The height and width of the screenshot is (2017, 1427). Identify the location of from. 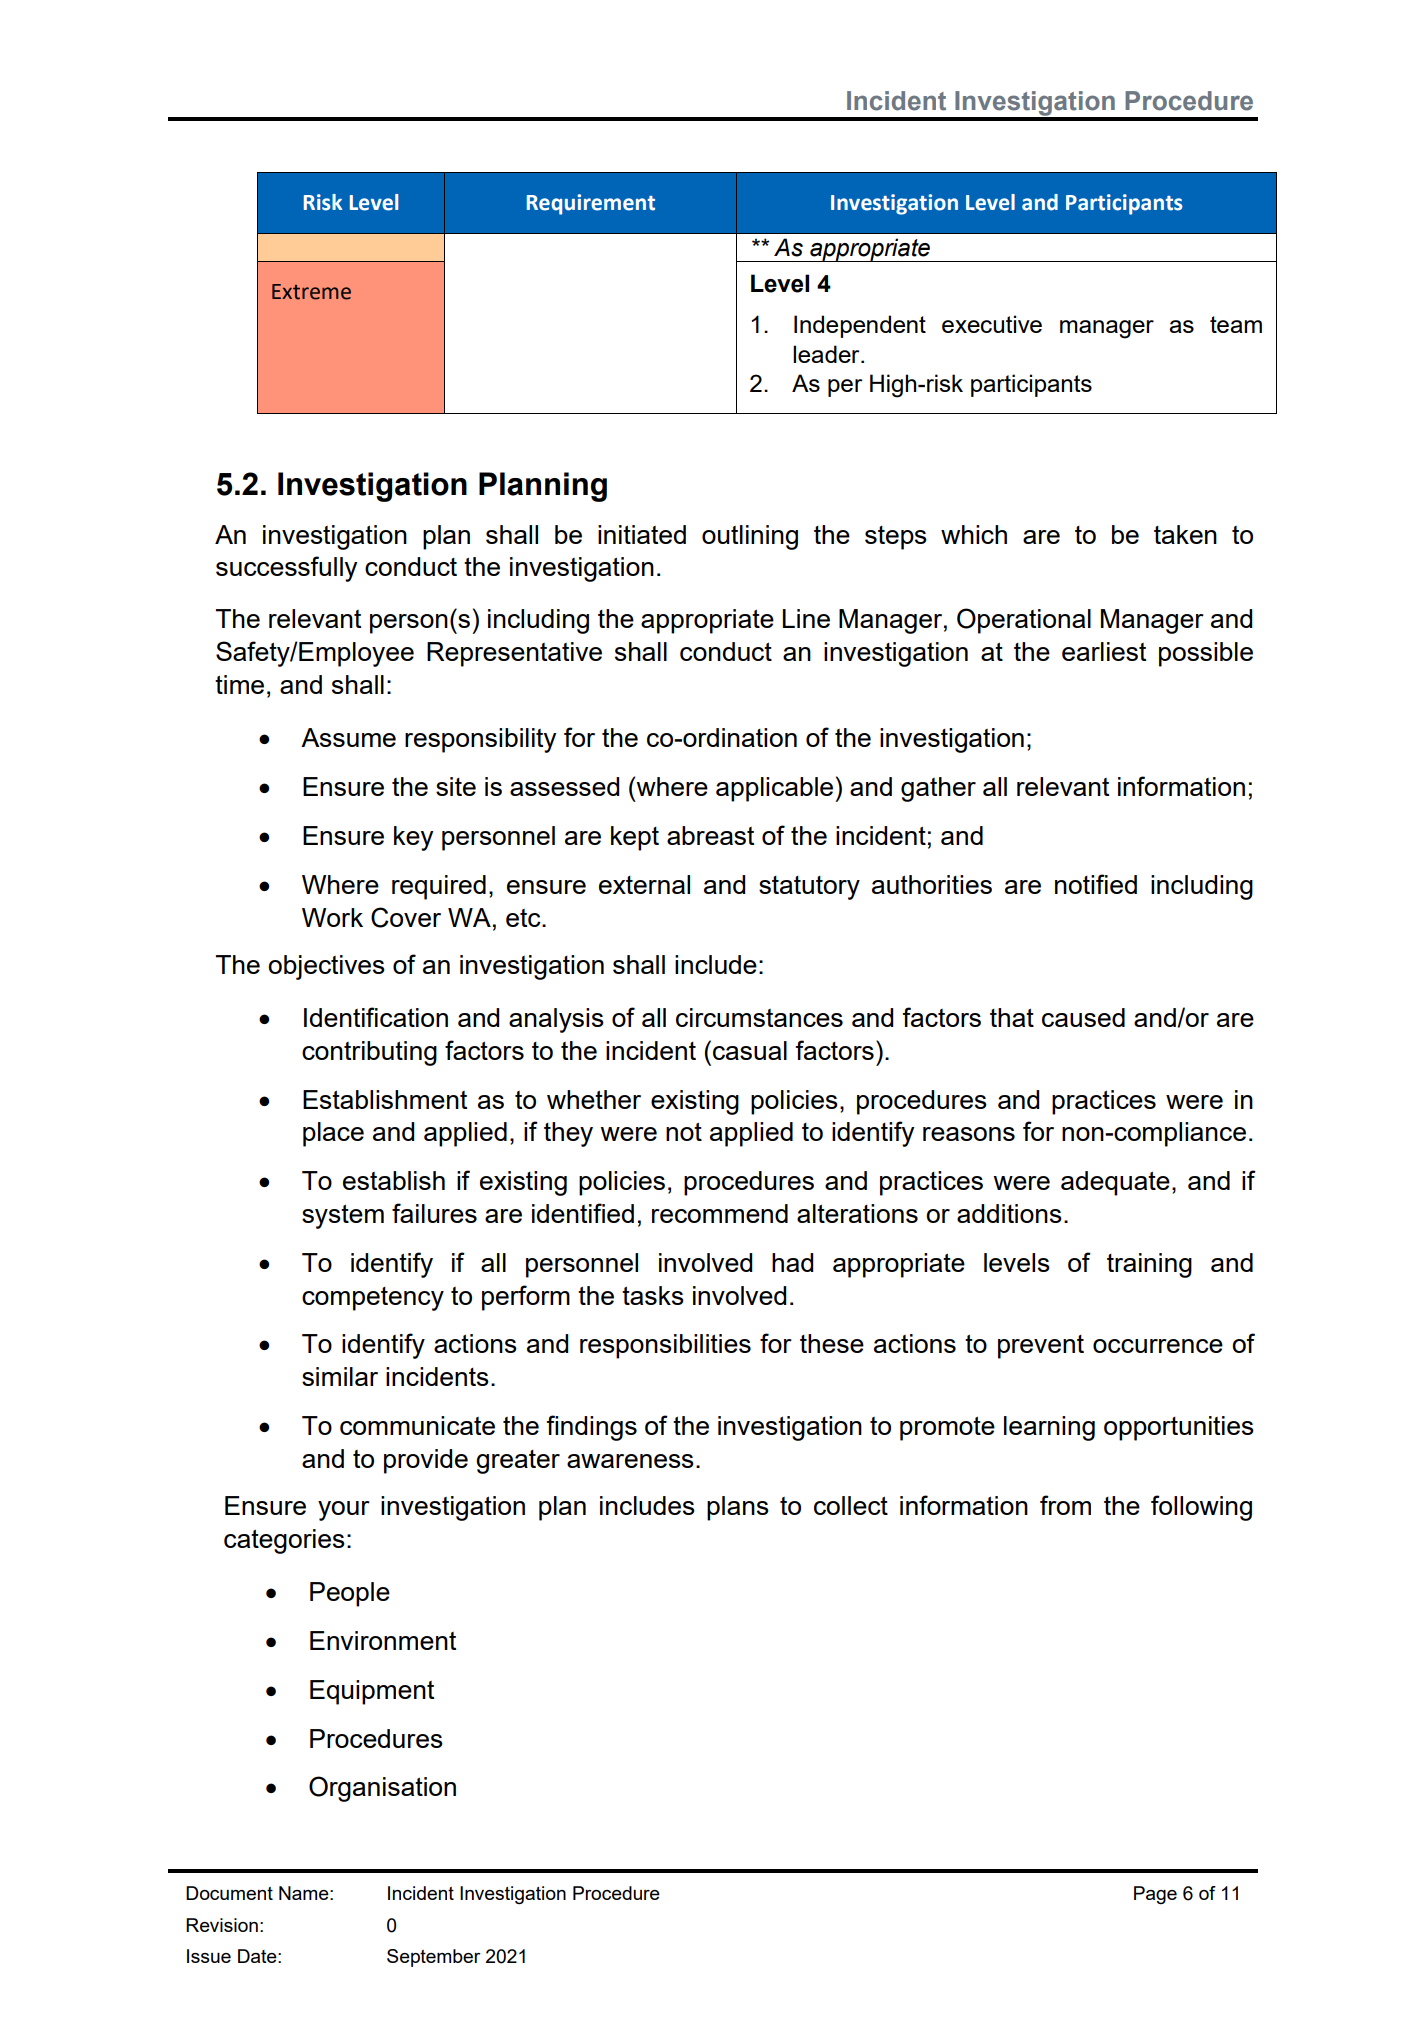
(1065, 1505).
